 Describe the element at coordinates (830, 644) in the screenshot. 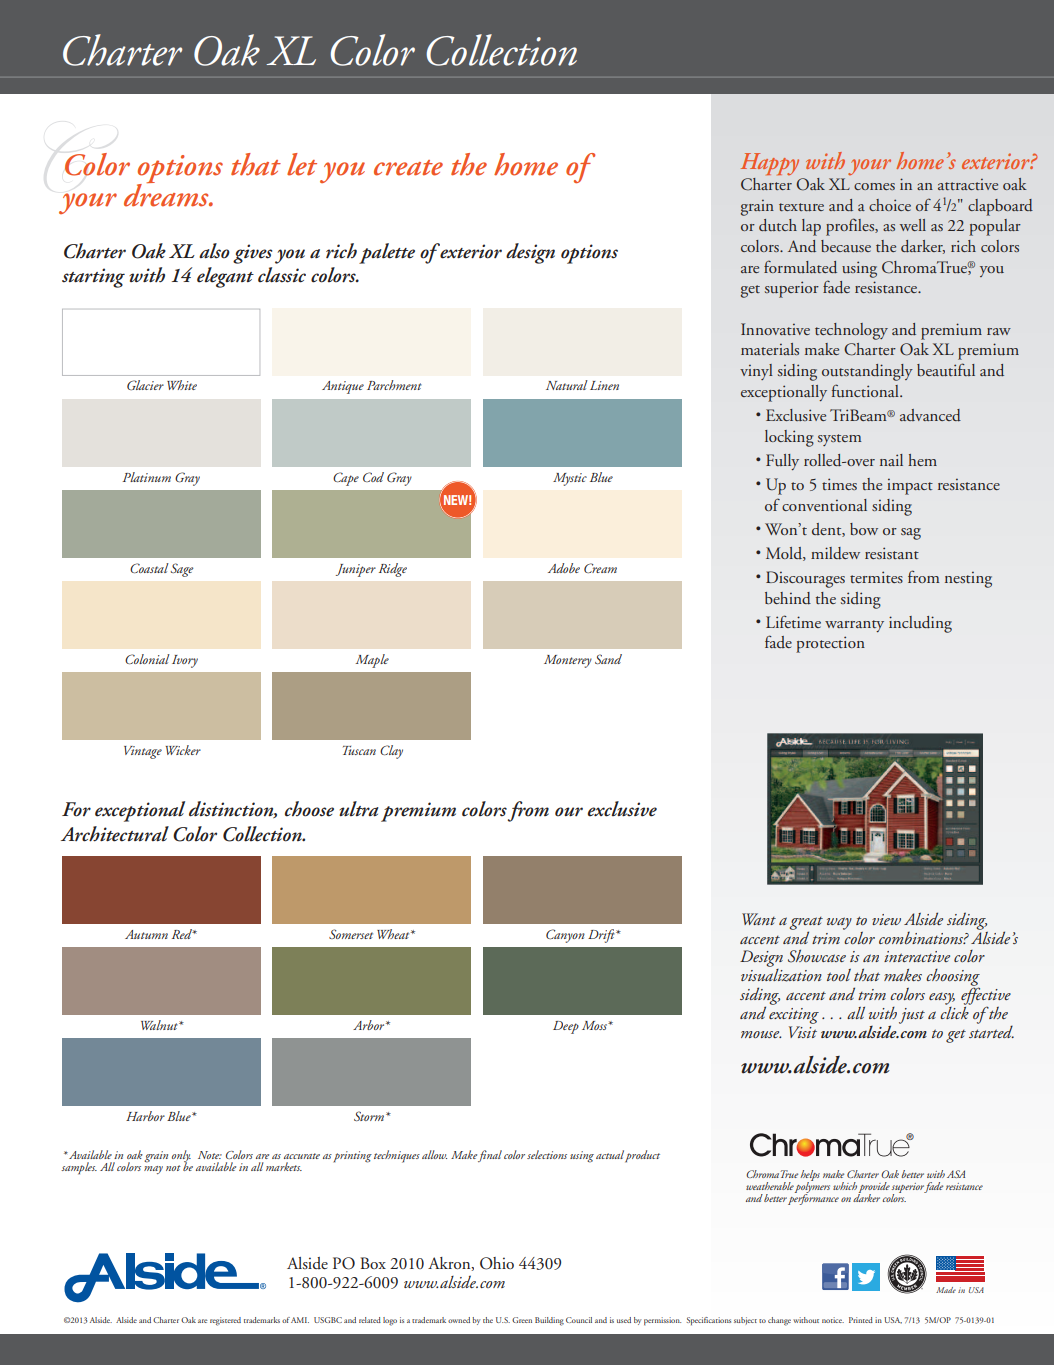

I see `protection` at that location.
